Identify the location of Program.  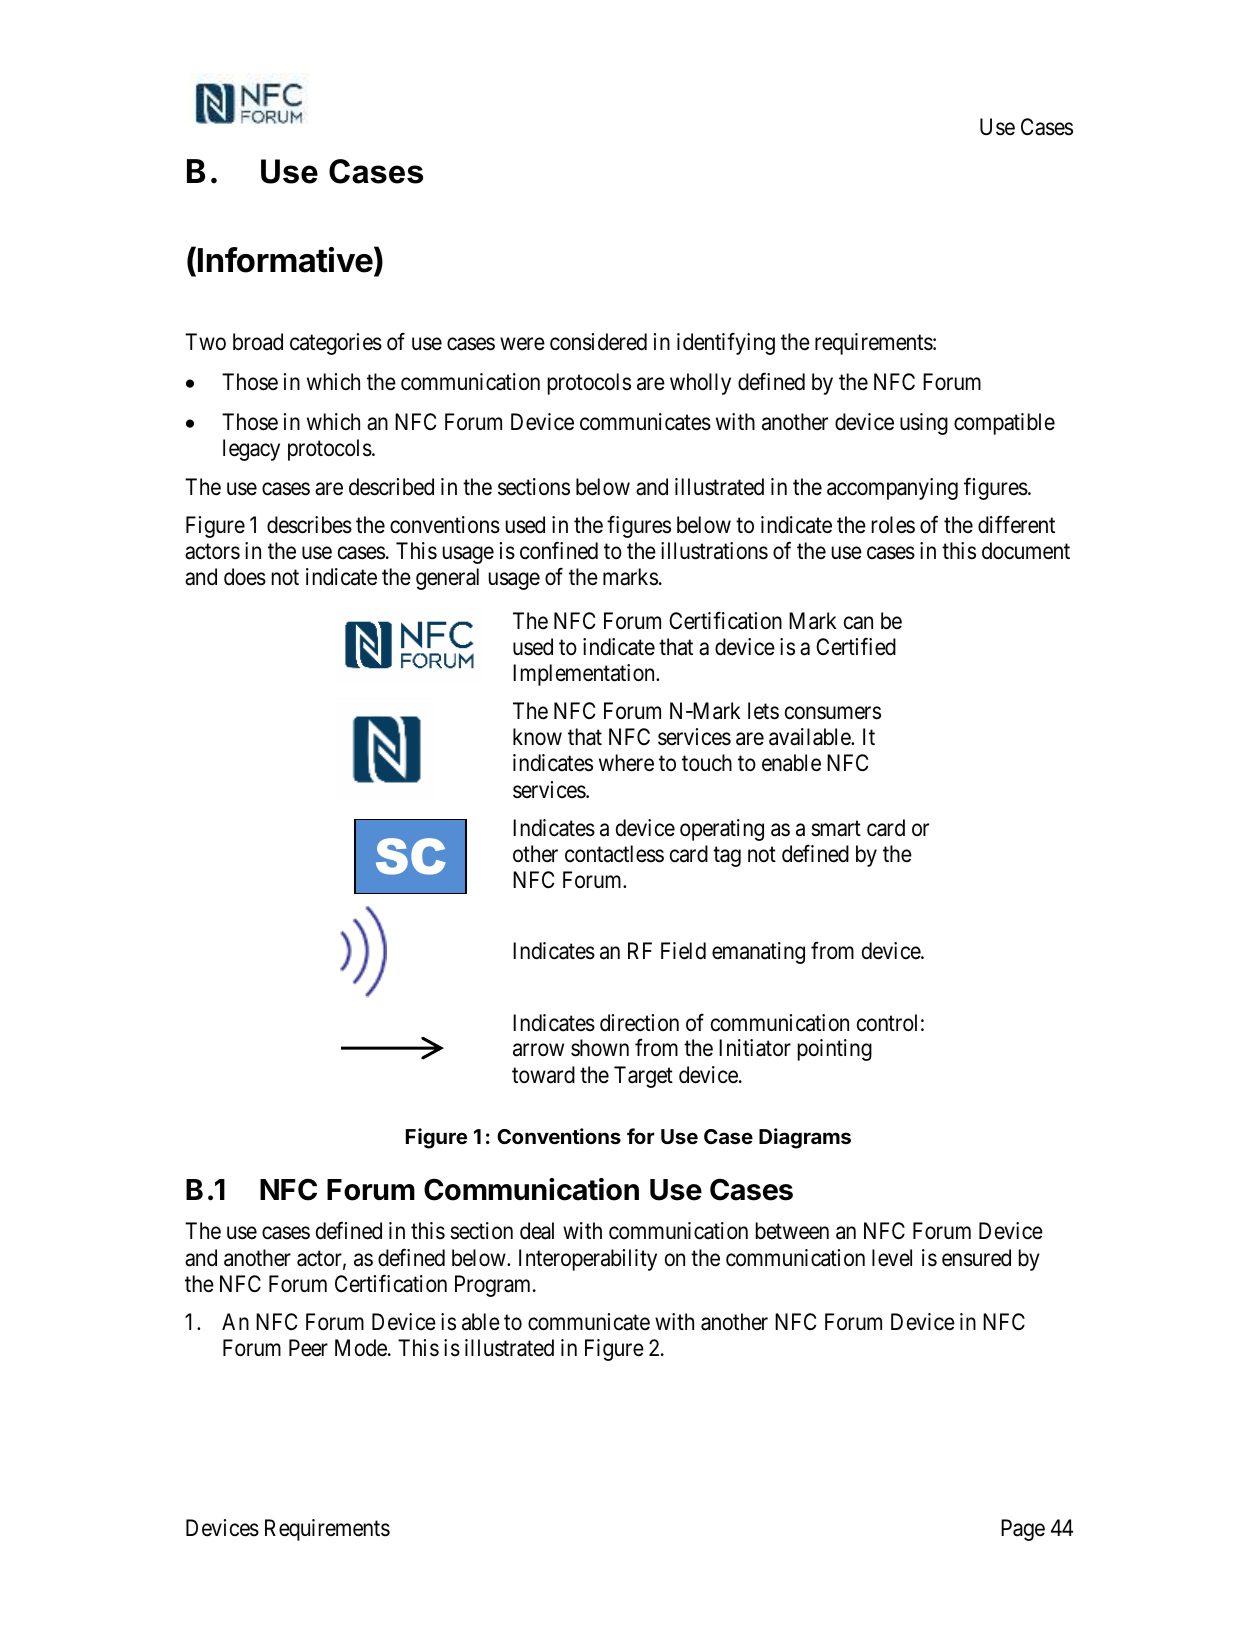
(494, 1286).
